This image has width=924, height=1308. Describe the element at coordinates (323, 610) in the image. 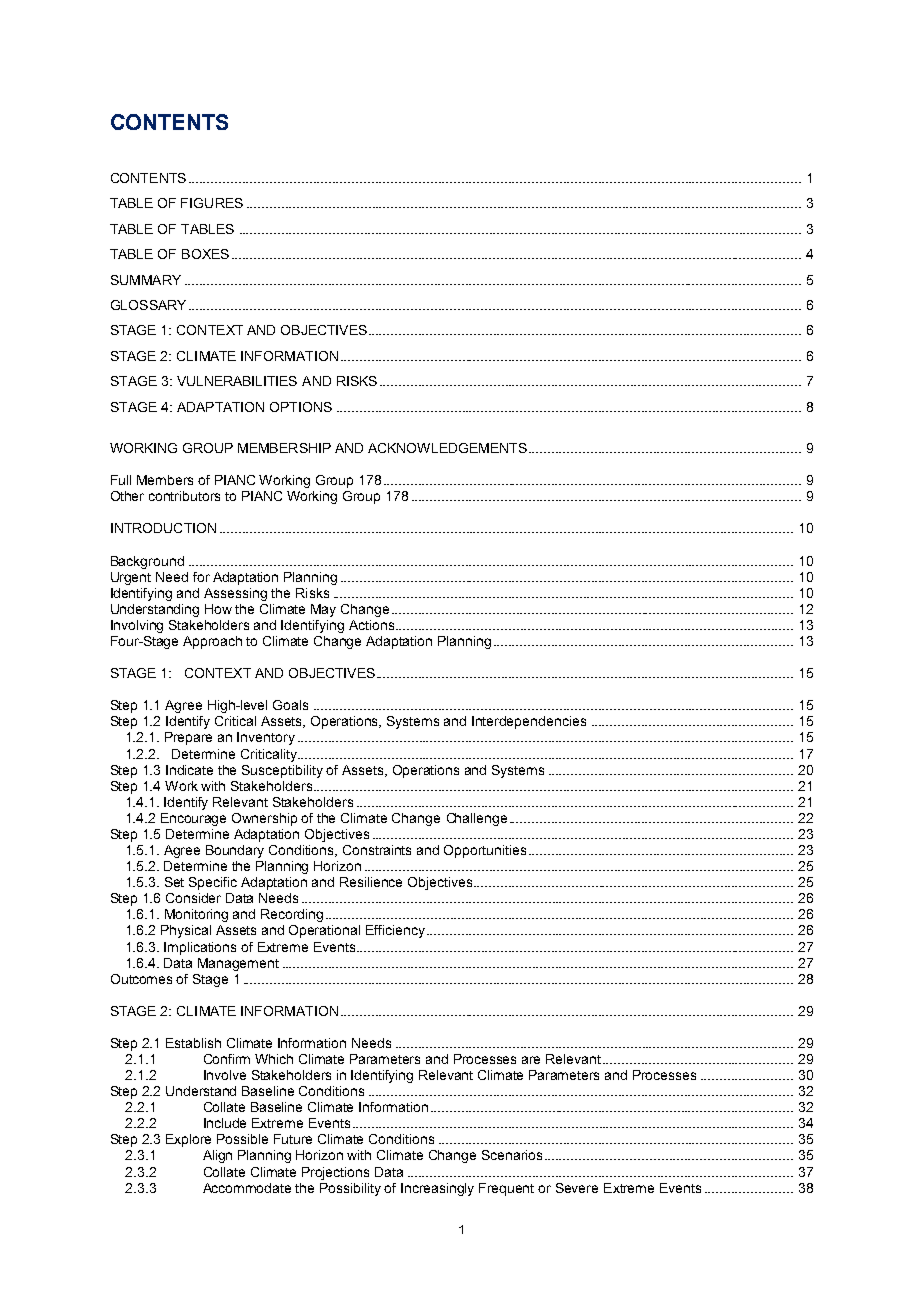

I see `May` at that location.
